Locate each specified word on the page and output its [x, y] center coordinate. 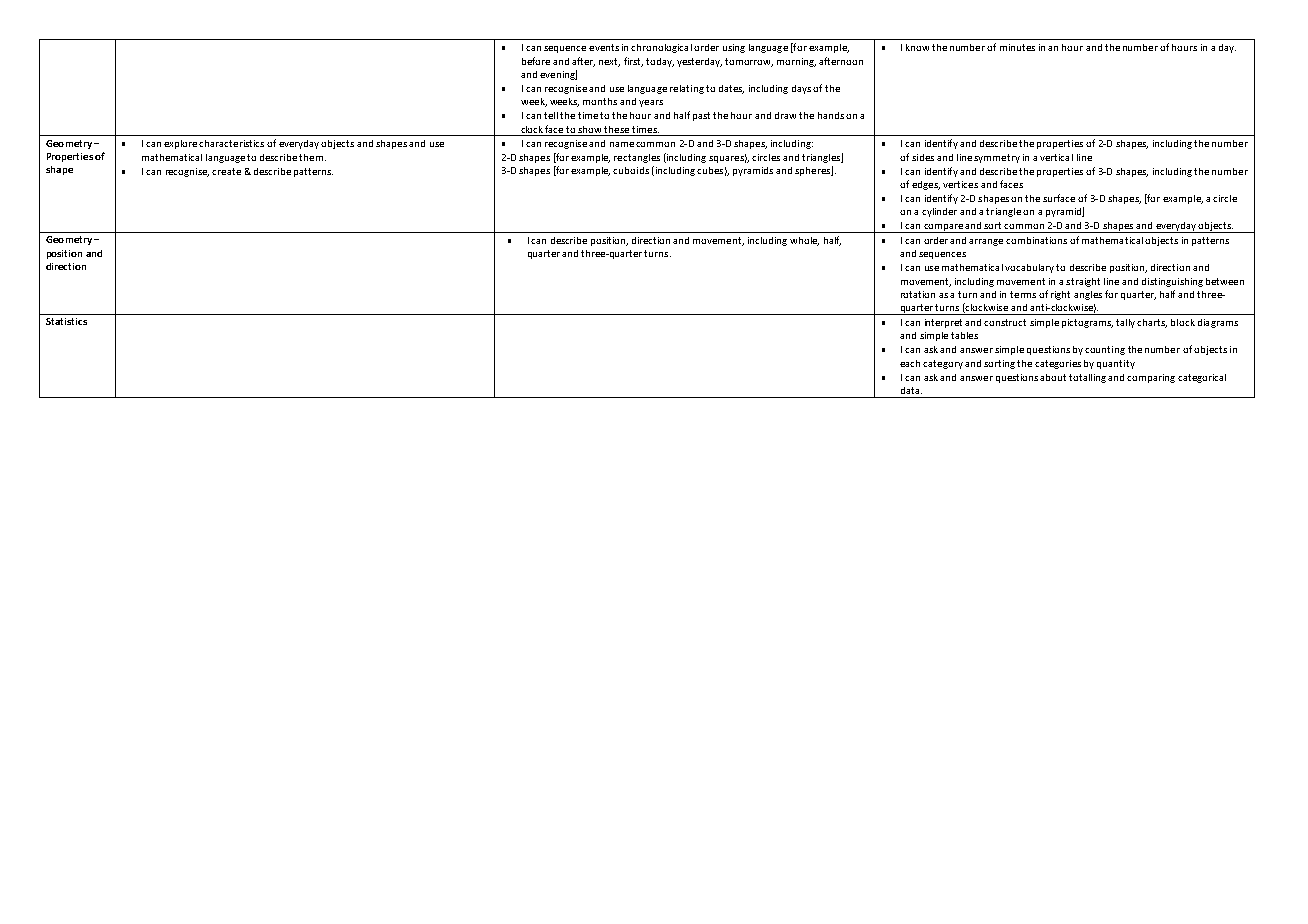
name [622, 144]
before [536, 61]
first [633, 62]
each [910, 363]
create [226, 171]
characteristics [231, 143]
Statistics [66, 321]
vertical [1056, 157]
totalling [1087, 378]
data [911, 390]
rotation [918, 294]
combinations [1036, 240]
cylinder [939, 212]
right [1060, 295]
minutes [1017, 47]
